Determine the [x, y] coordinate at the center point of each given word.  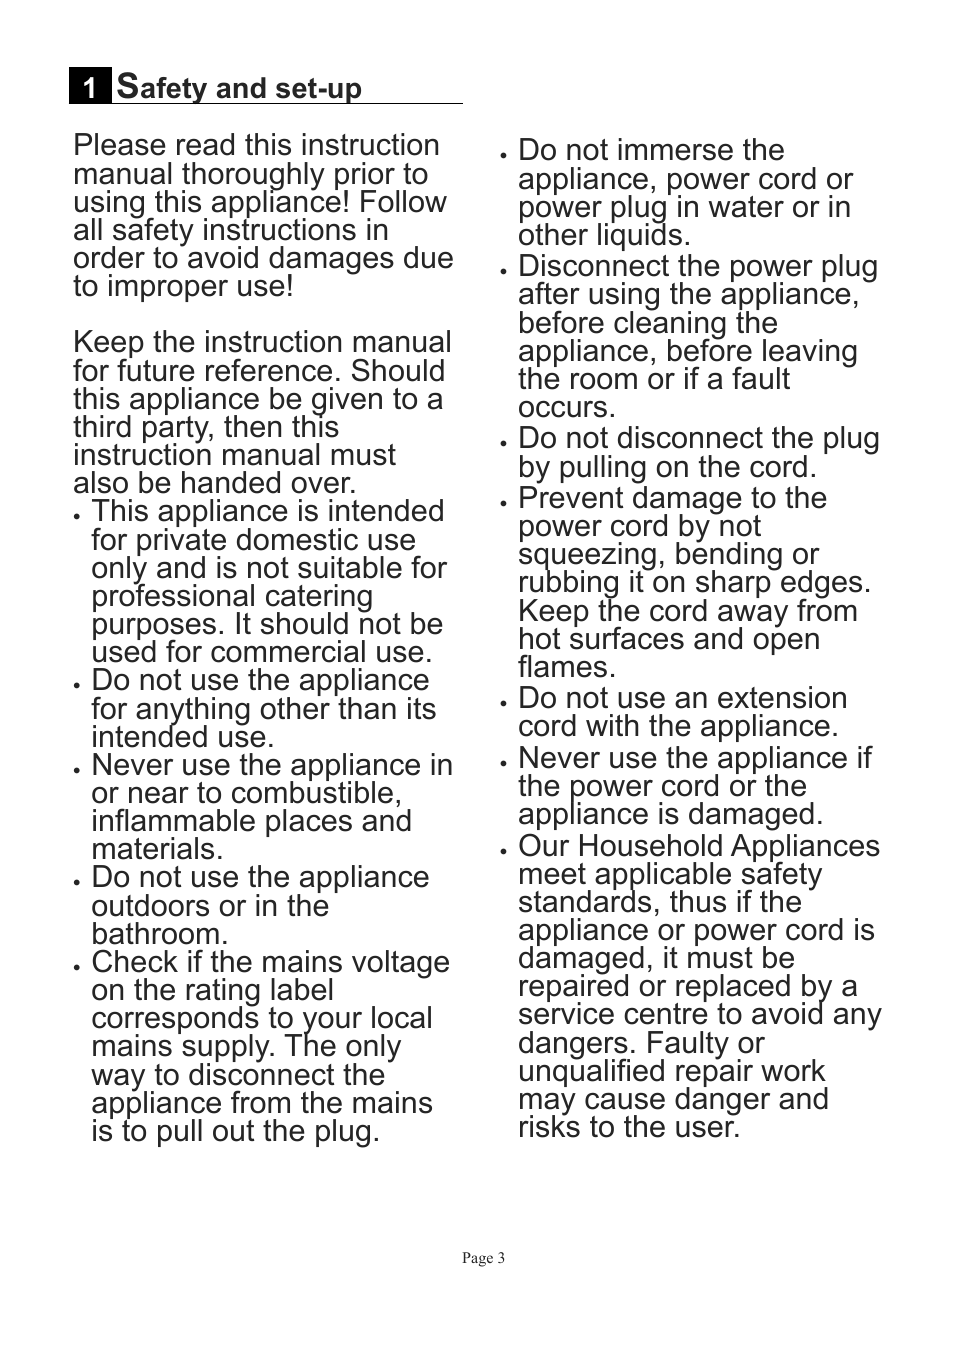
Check [135, 961]
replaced [732, 989]
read [205, 144]
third [102, 426]
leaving [810, 354]
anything [193, 712]
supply [226, 1049]
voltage [400, 964]
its [422, 708]
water [746, 207]
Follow [404, 201]
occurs [563, 409]
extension [782, 697]
